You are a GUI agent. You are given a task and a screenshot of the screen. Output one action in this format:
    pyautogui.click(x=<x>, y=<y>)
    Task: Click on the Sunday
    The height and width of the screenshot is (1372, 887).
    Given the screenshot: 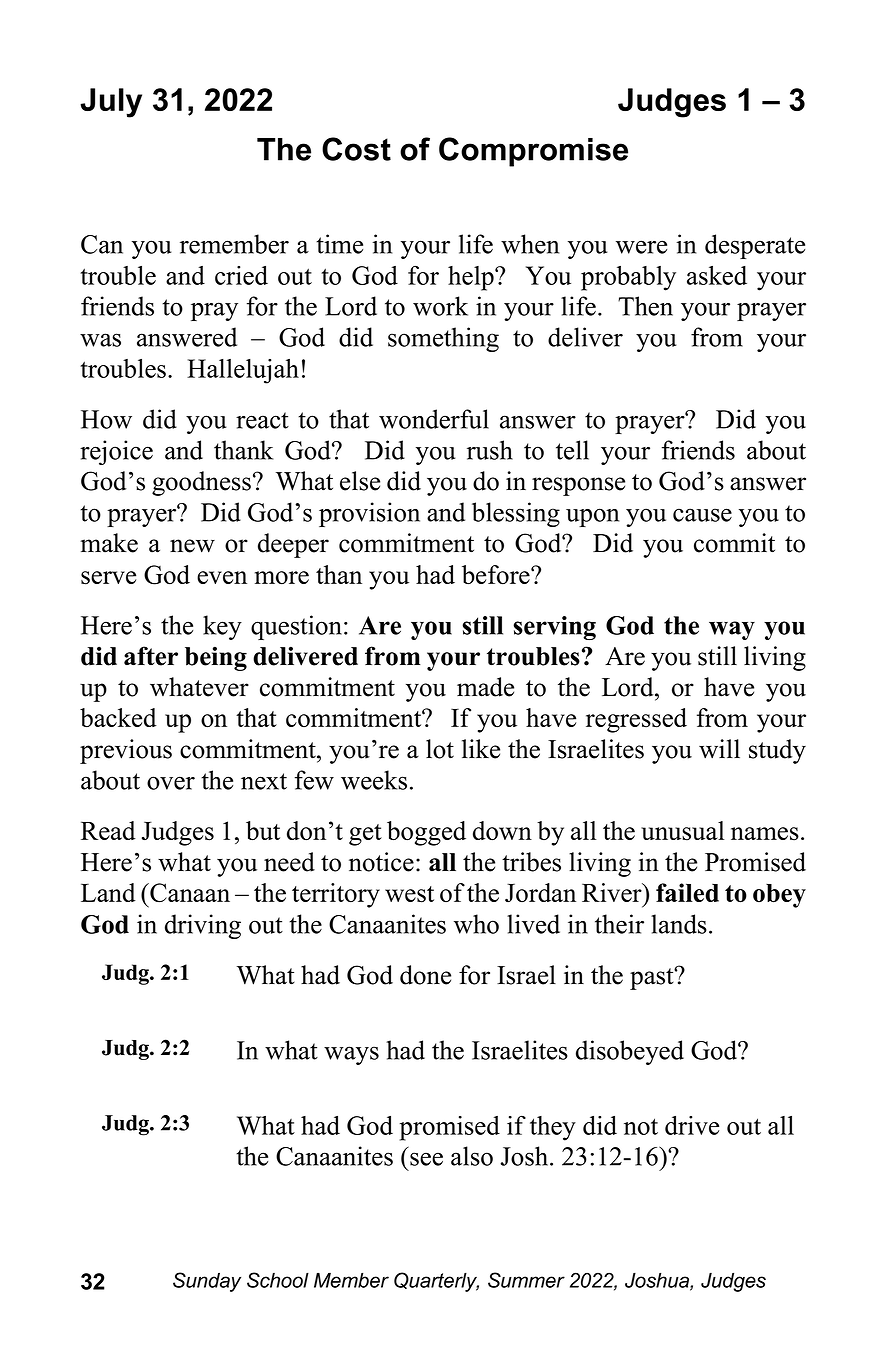 What is the action you would take?
    pyautogui.click(x=207, y=1282)
